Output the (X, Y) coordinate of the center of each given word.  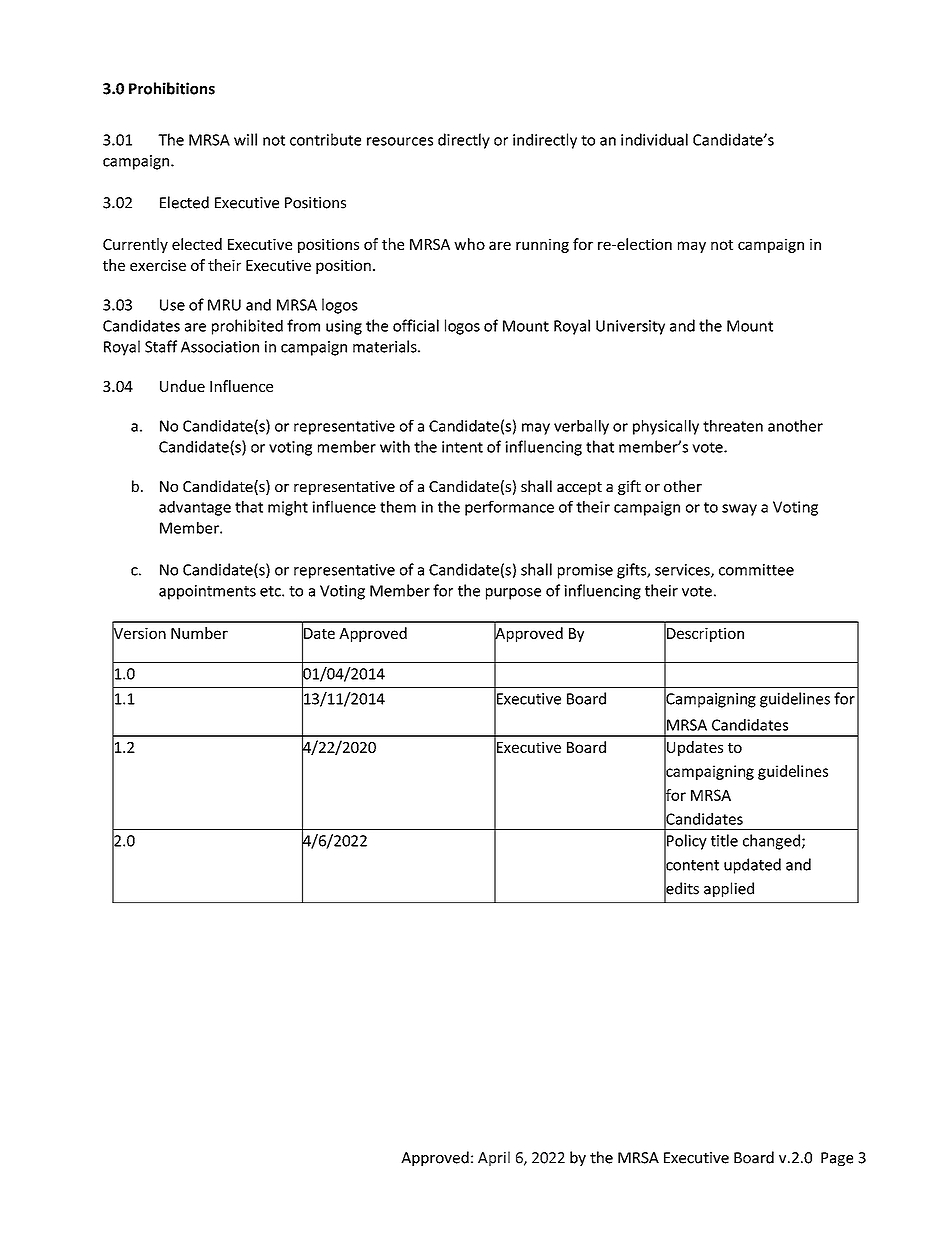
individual (654, 139)
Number (199, 633)
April (494, 1158)
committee (756, 570)
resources (400, 141)
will (245, 139)
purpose (513, 594)
